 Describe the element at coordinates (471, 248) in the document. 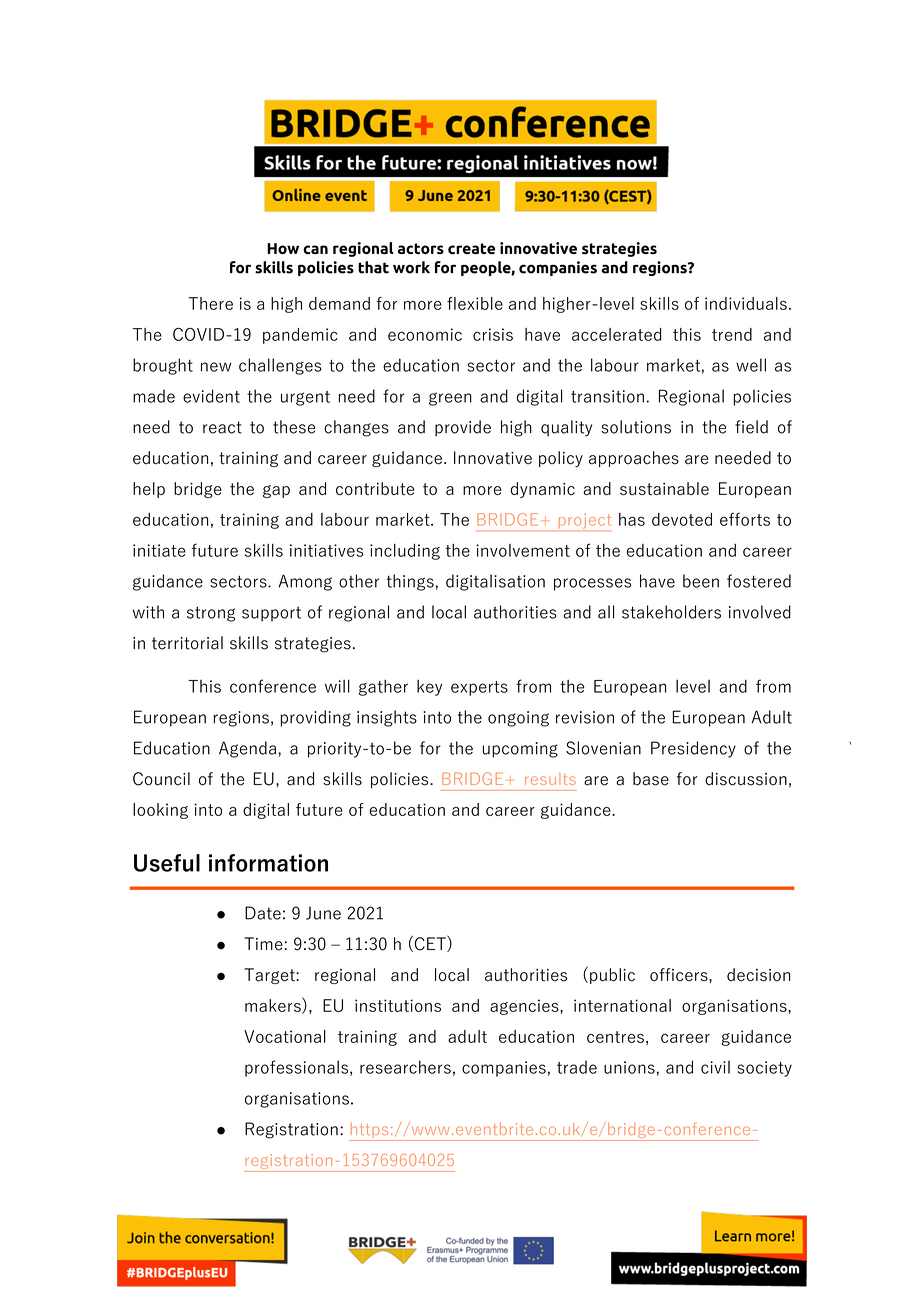

I see `create` at that location.
